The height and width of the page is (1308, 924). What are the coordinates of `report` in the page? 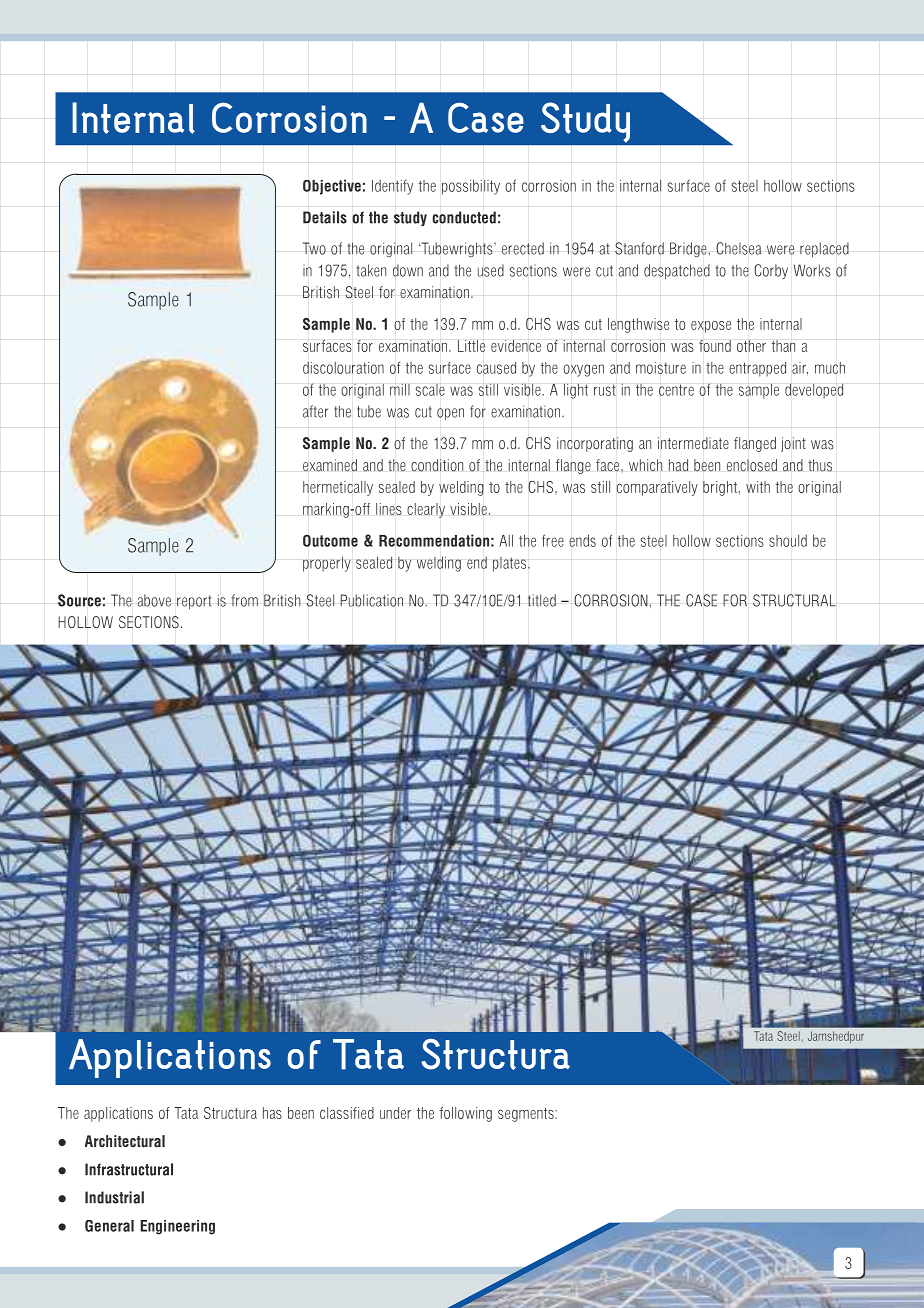 It's located at (194, 602).
